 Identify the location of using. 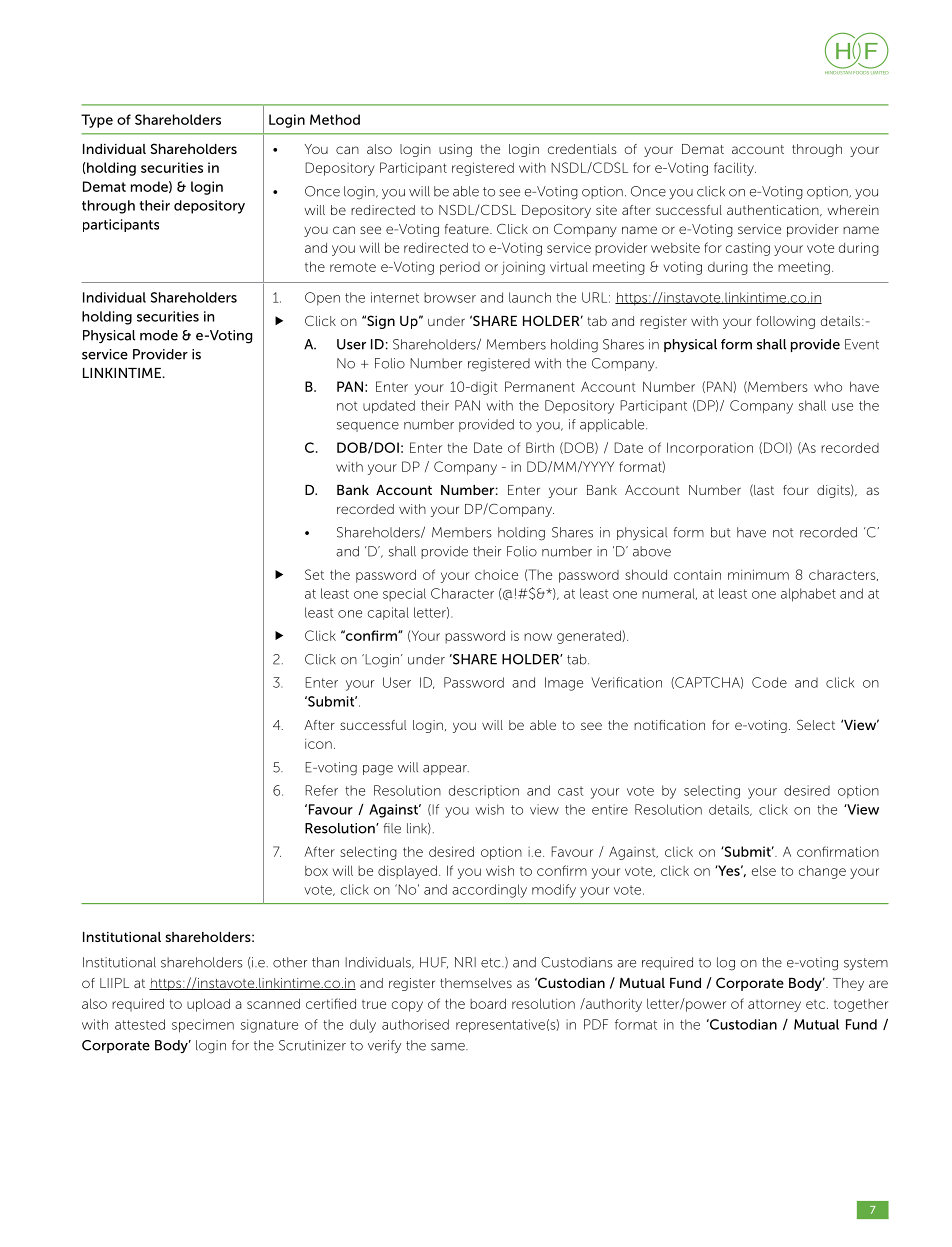
(455, 150).
